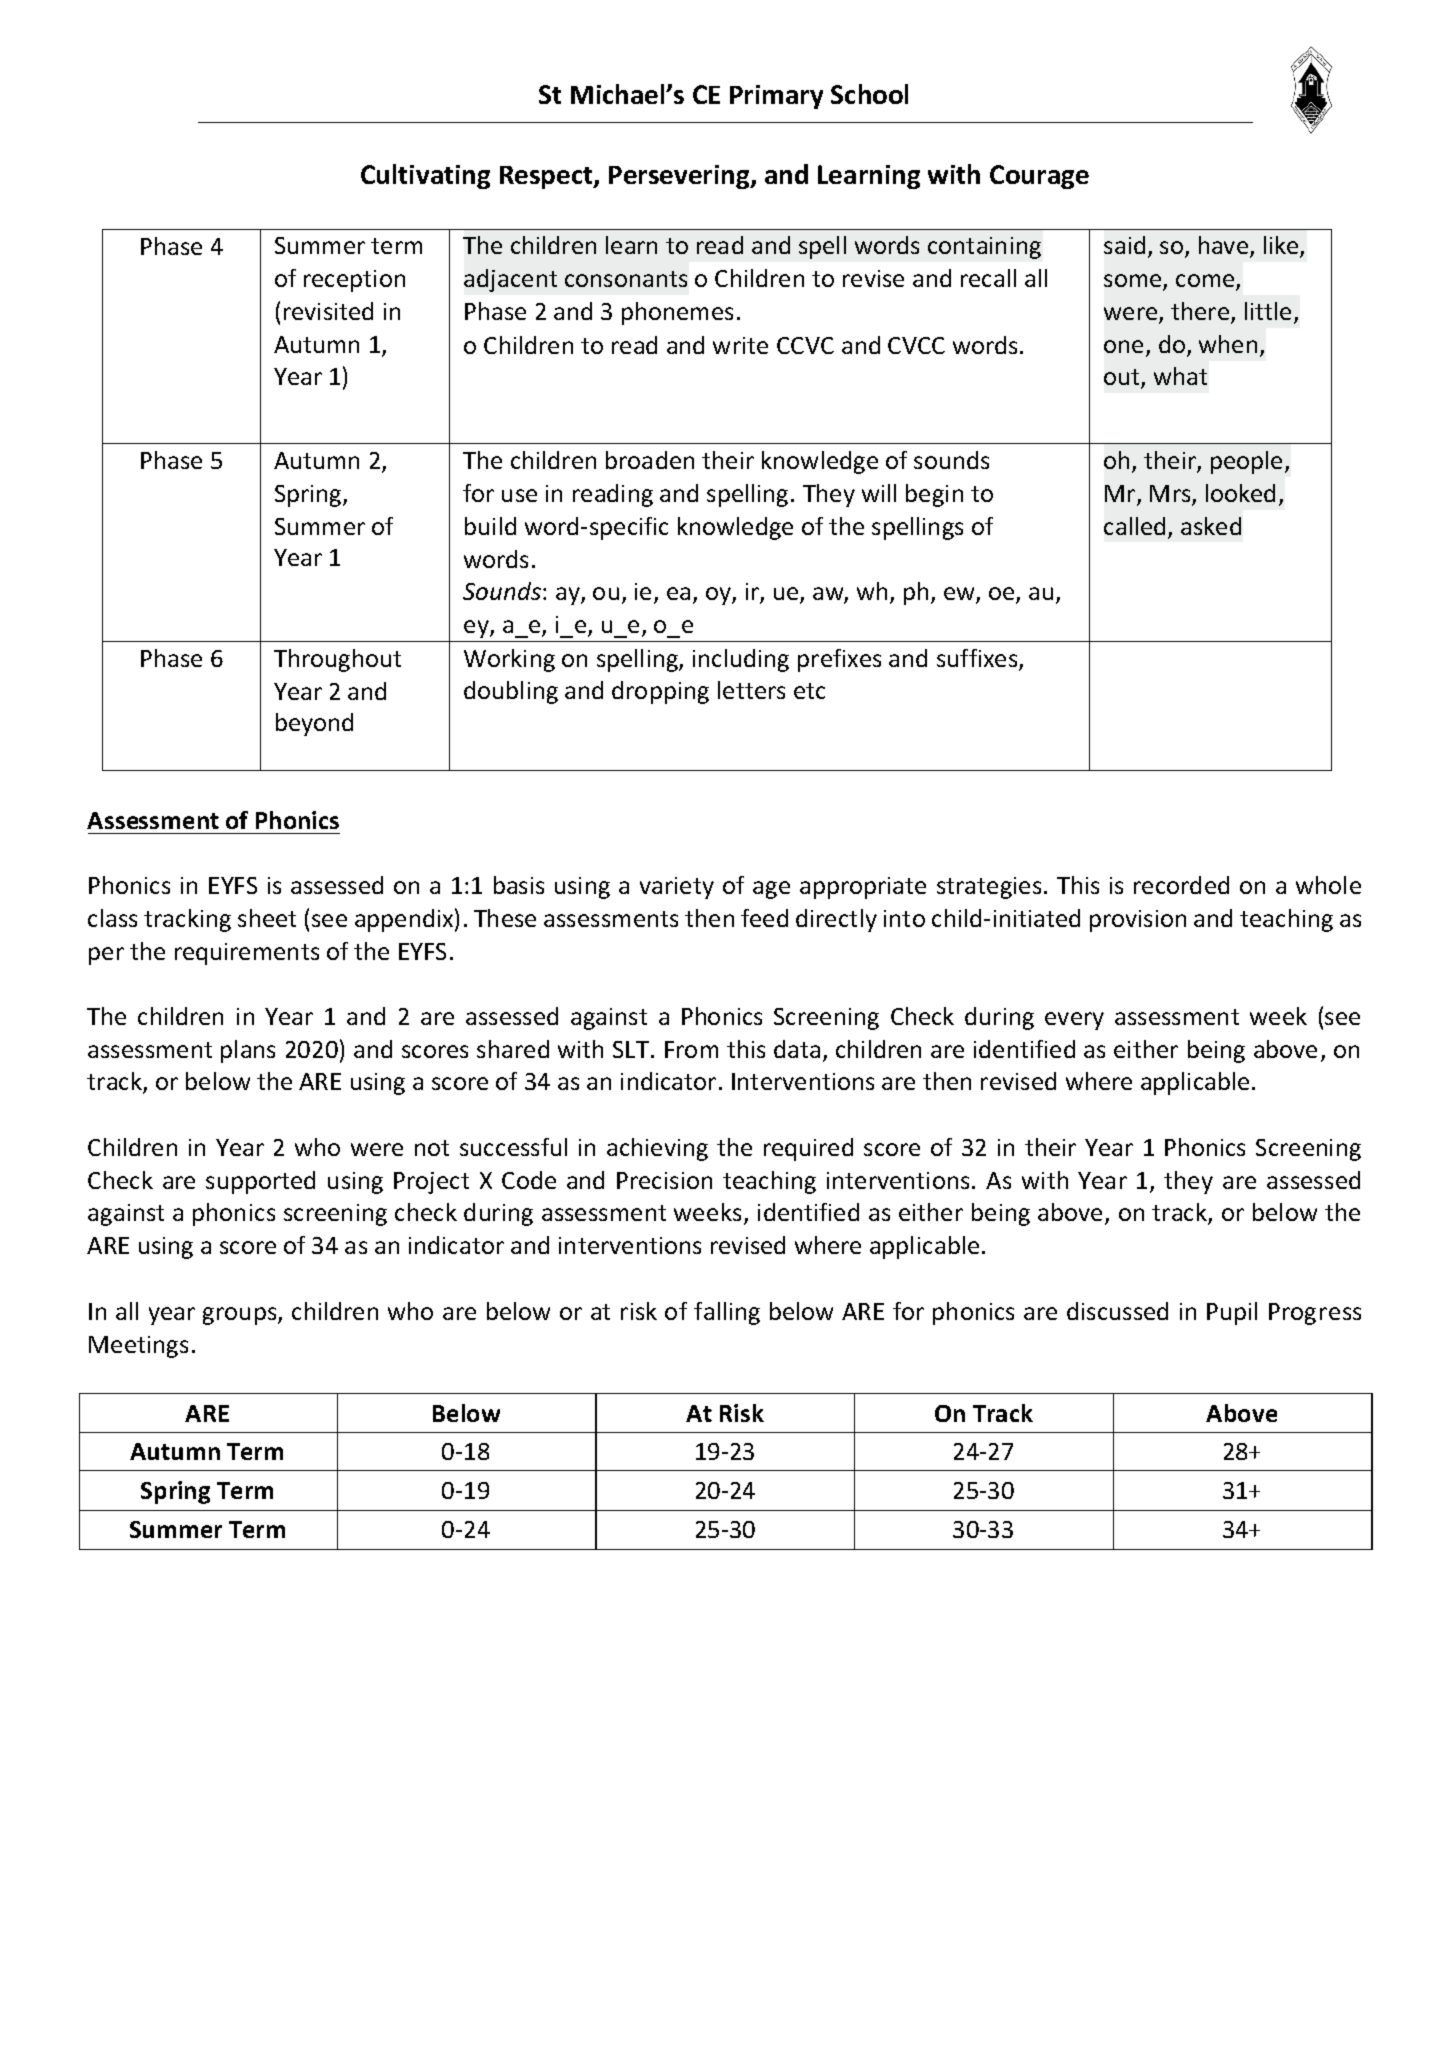  Describe the element at coordinates (248, 1051) in the image. I see `plans` at that location.
